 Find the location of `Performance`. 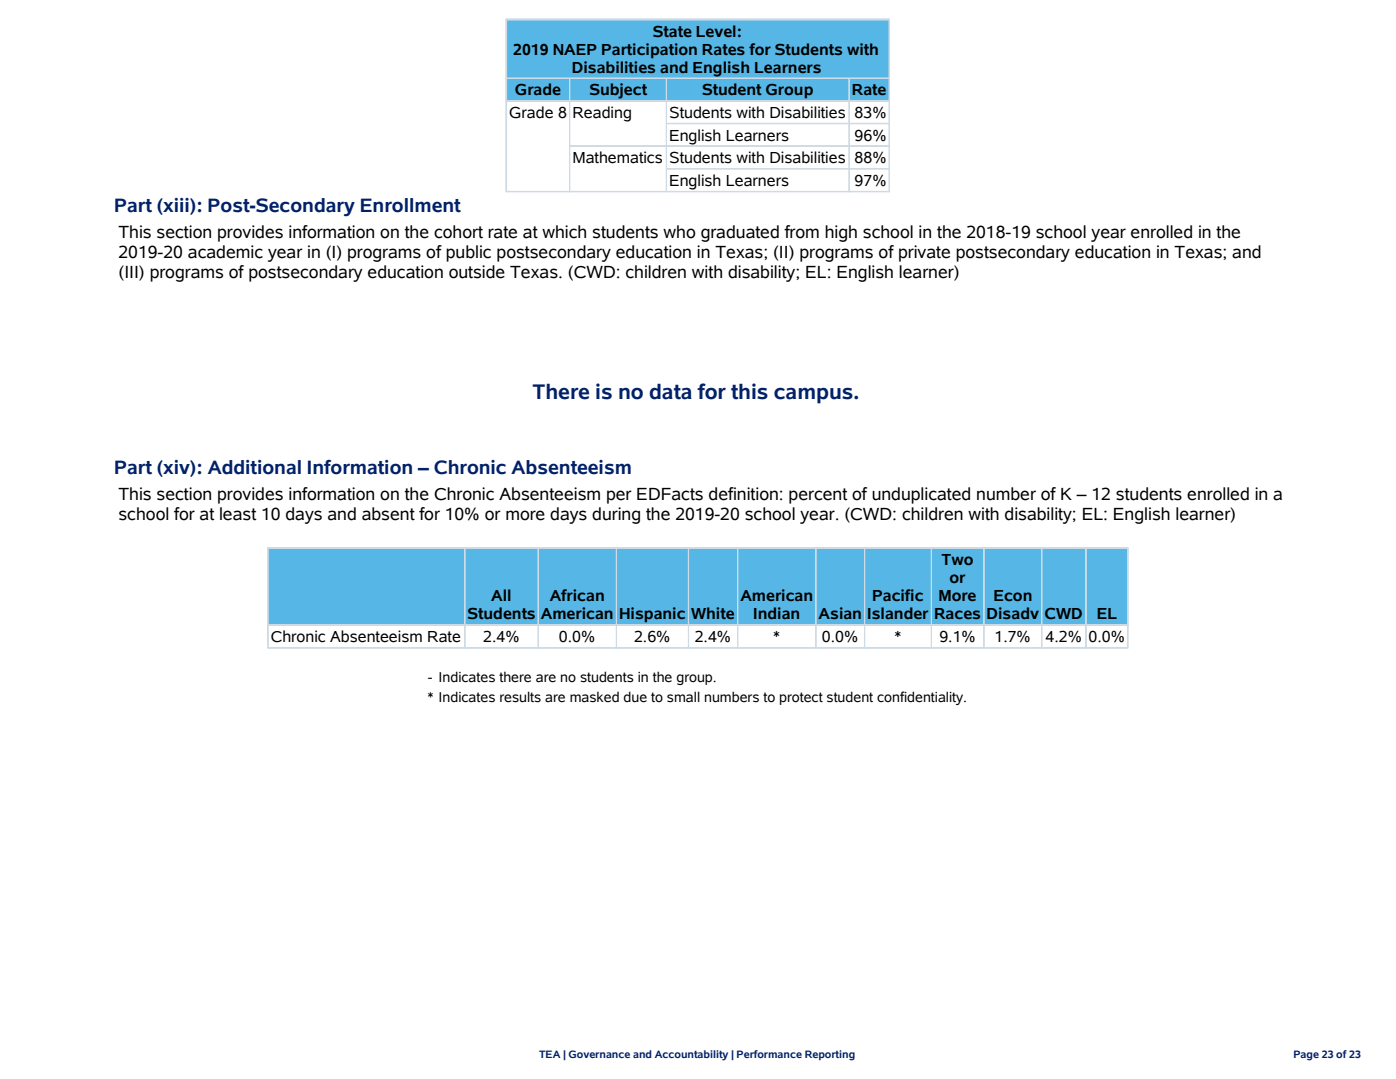

Performance is located at coordinates (769, 1054).
